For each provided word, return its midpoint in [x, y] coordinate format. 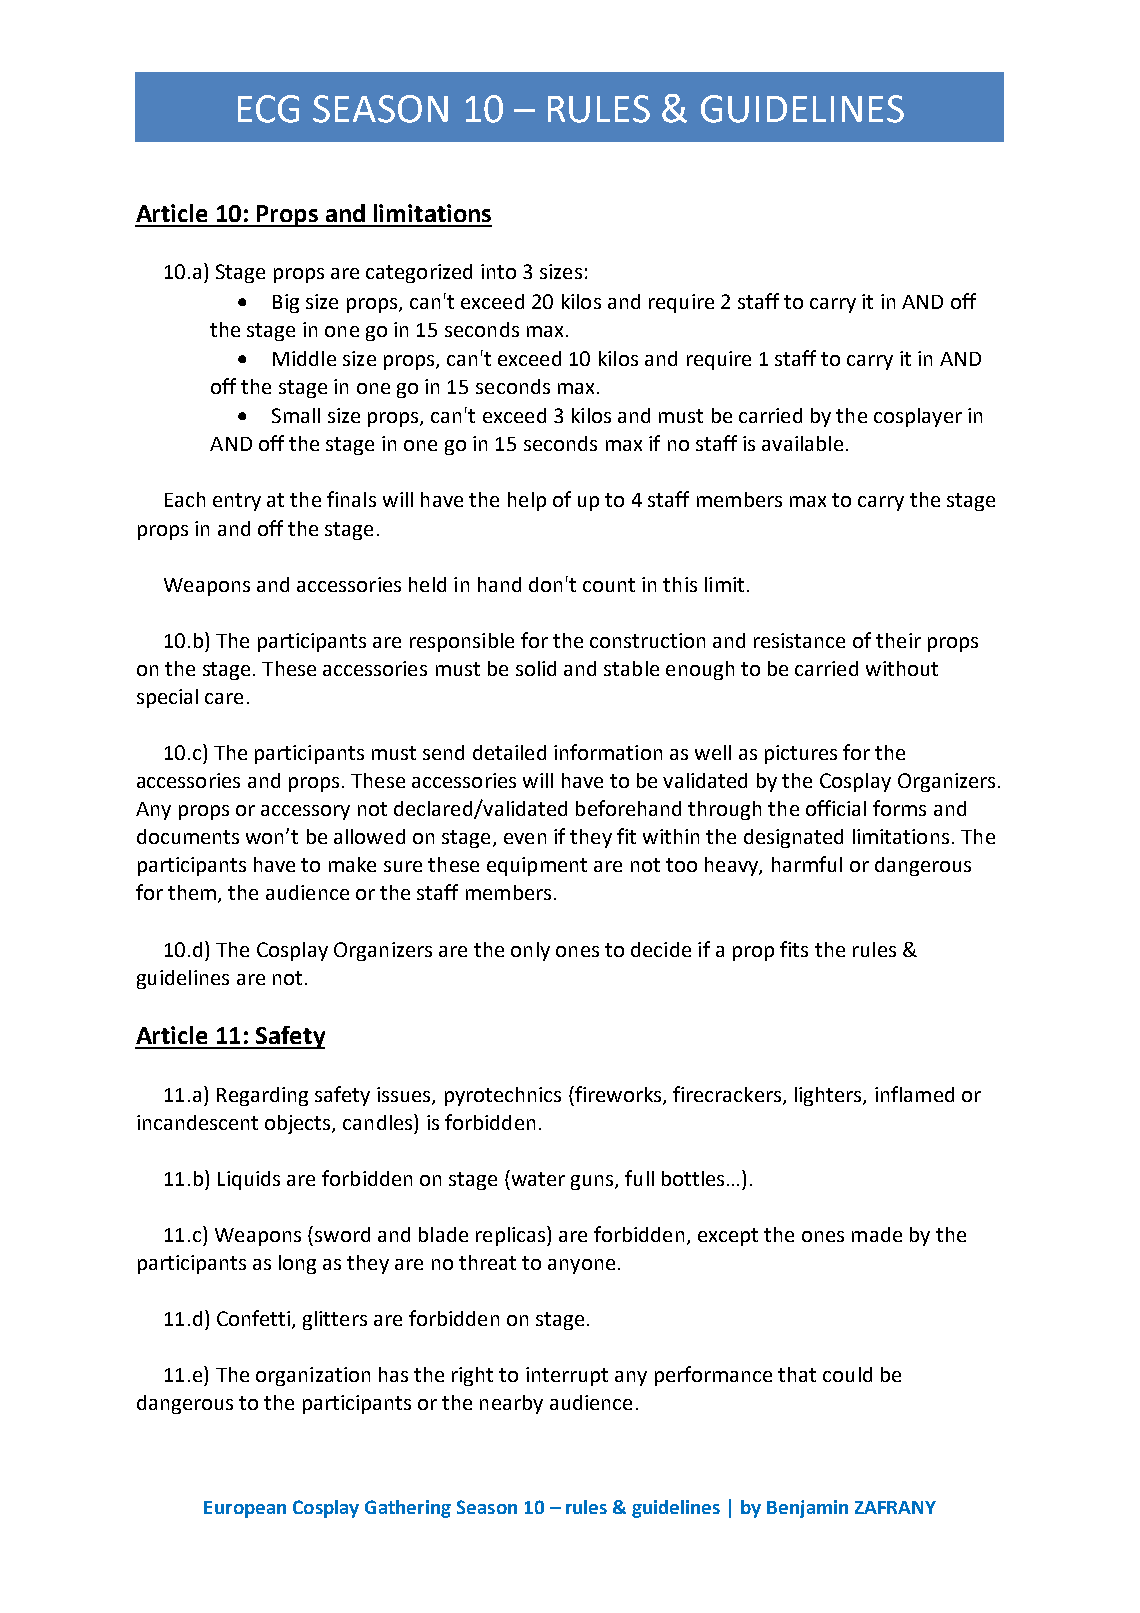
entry [237, 502]
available [802, 443]
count [609, 585]
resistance [799, 640]
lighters [829, 1096]
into [498, 271]
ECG [268, 109]
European [245, 1509]
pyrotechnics [503, 1096]
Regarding [262, 1096]
